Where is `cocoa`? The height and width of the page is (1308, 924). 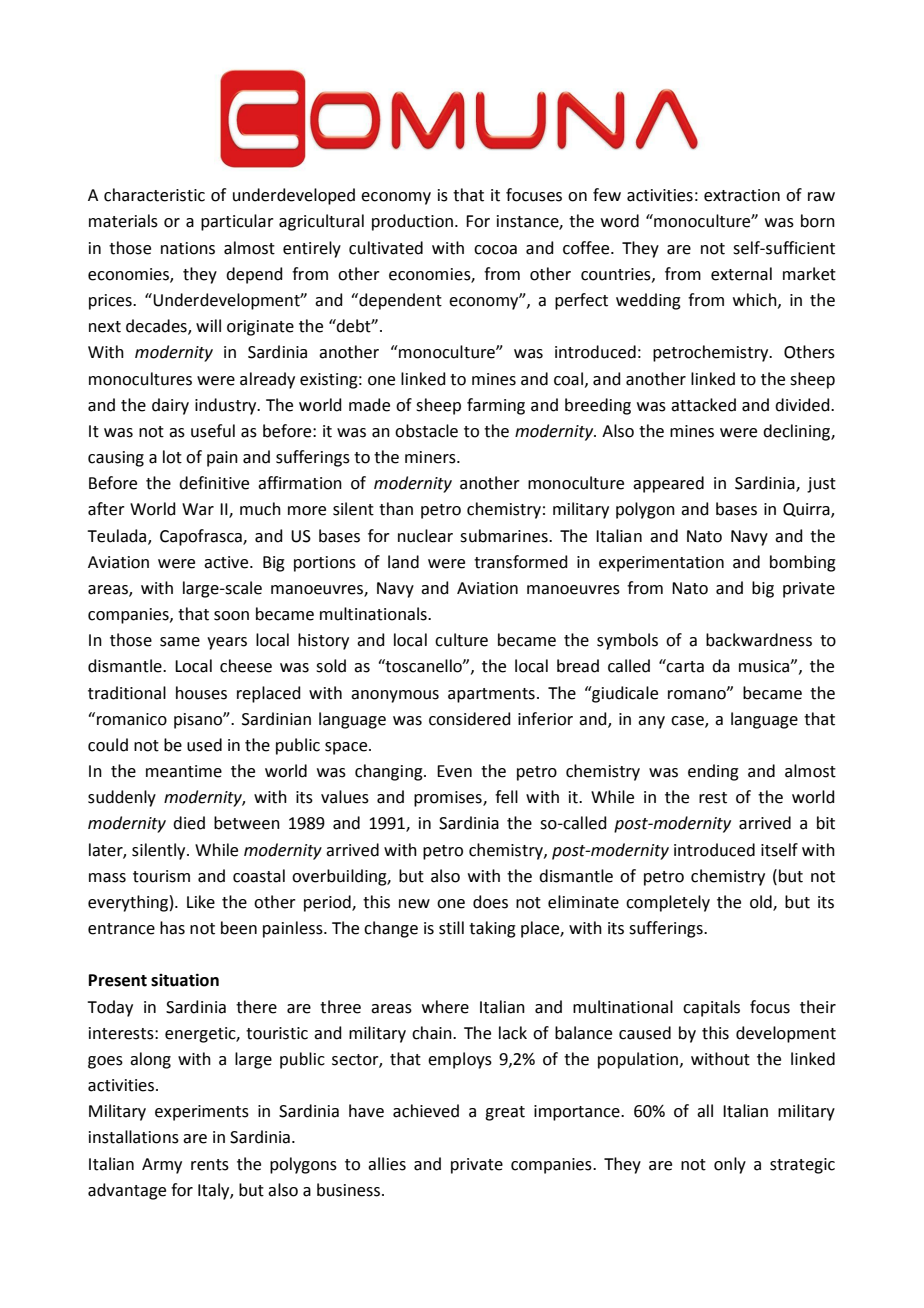 cocoa is located at coordinates (495, 250).
